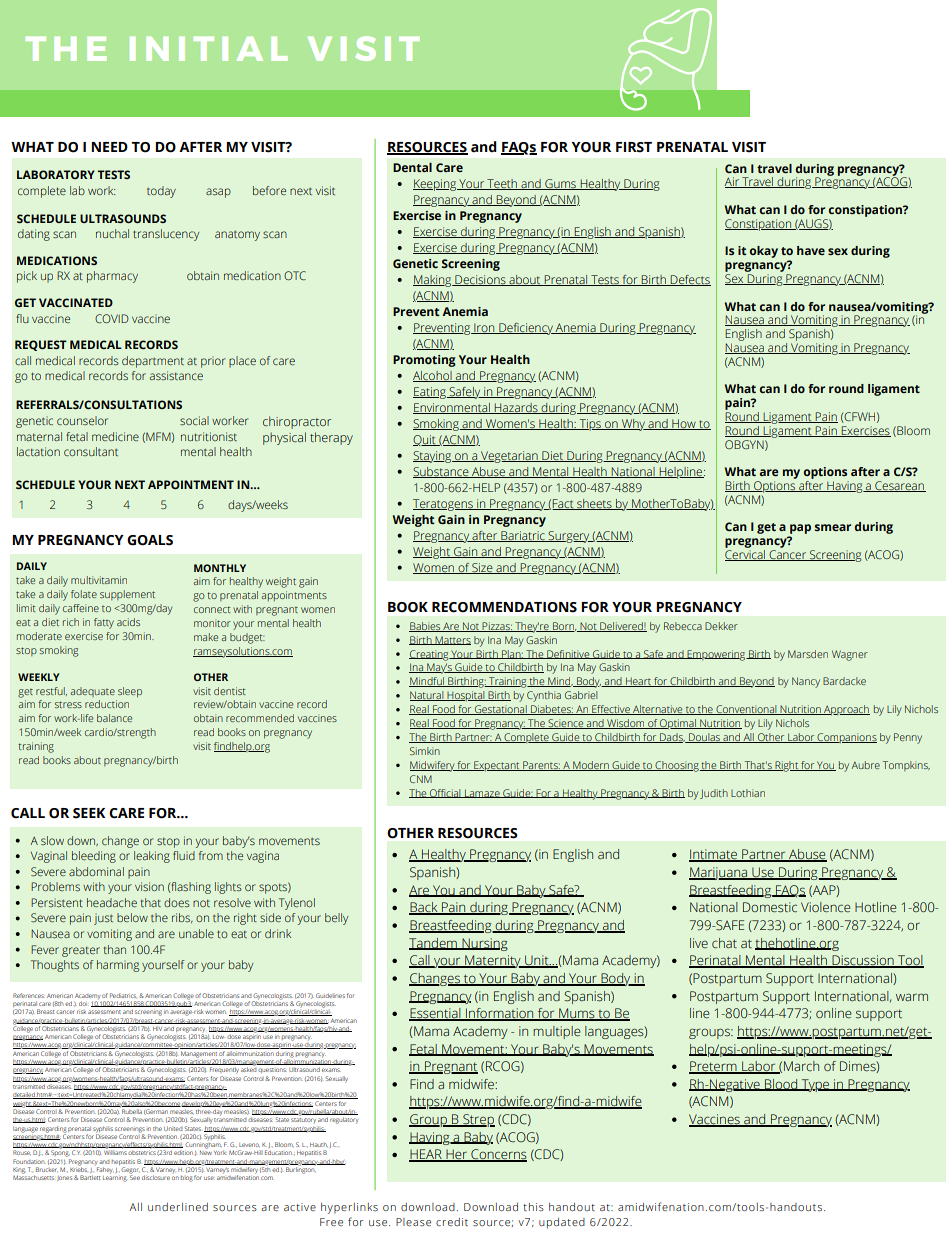 The height and width of the image is (1233, 952). I want to click on Type, so click(815, 1085).
